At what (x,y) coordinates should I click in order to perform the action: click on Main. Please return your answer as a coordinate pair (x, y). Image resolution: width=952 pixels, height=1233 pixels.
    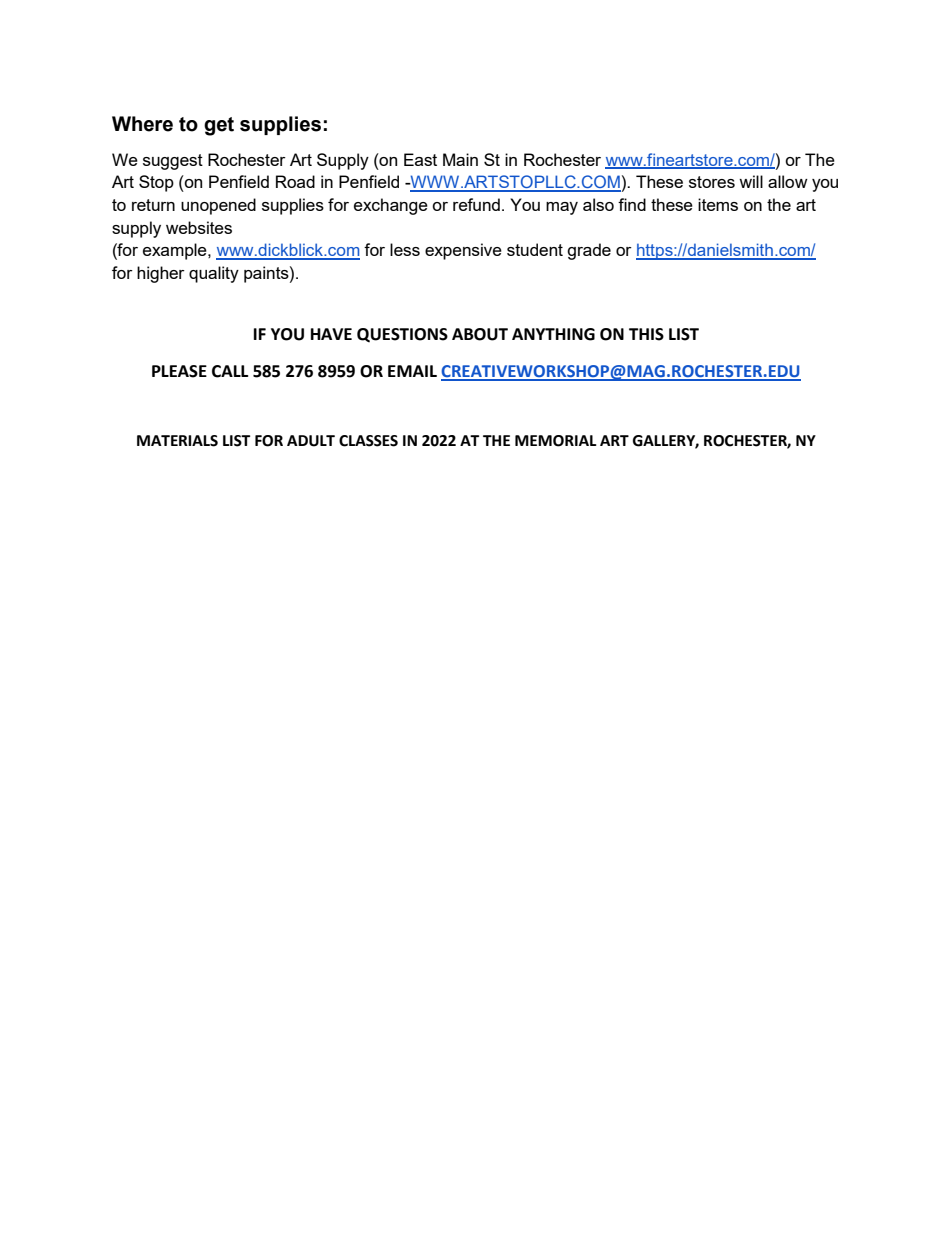
    Looking at the image, I should click on (460, 159).
